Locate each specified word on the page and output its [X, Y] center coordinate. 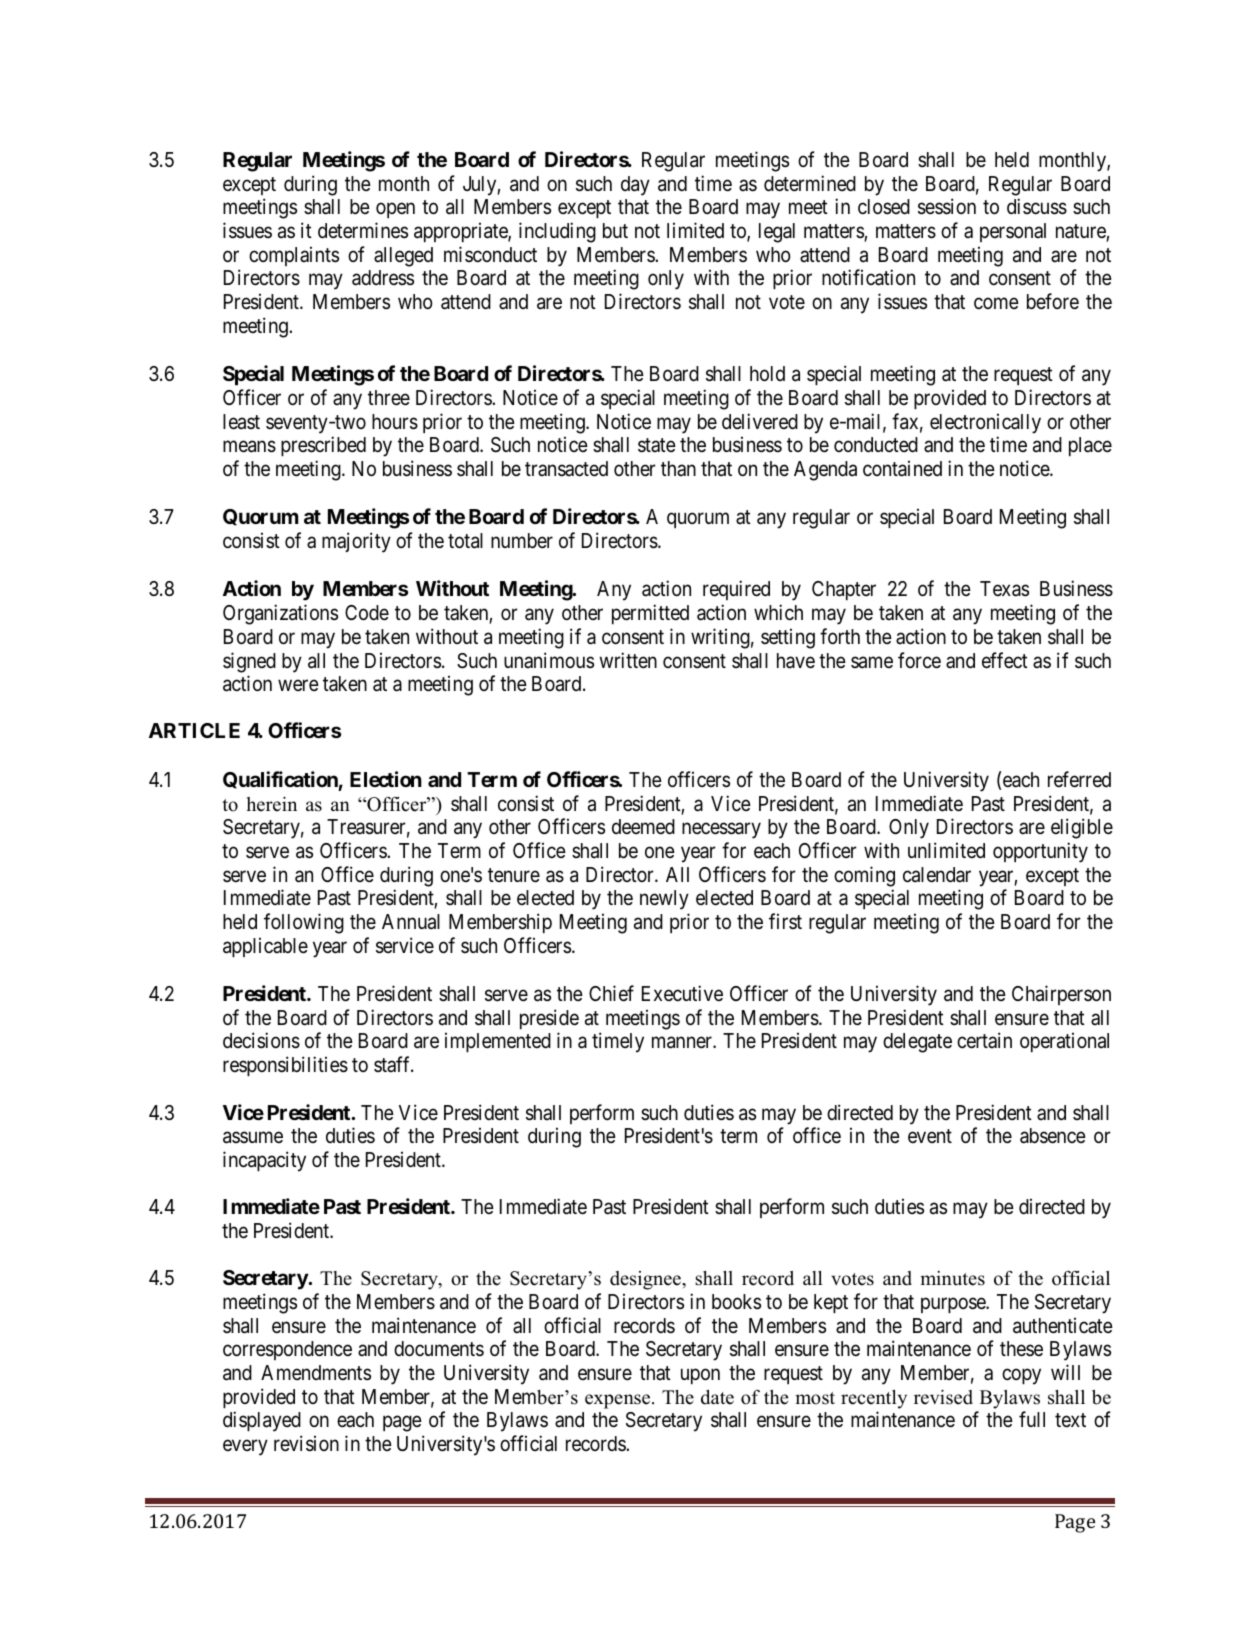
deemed [643, 826]
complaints [294, 256]
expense [619, 1401]
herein [272, 804]
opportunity [1040, 852]
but [615, 231]
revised [943, 1397]
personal [1013, 232]
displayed [262, 1421]
